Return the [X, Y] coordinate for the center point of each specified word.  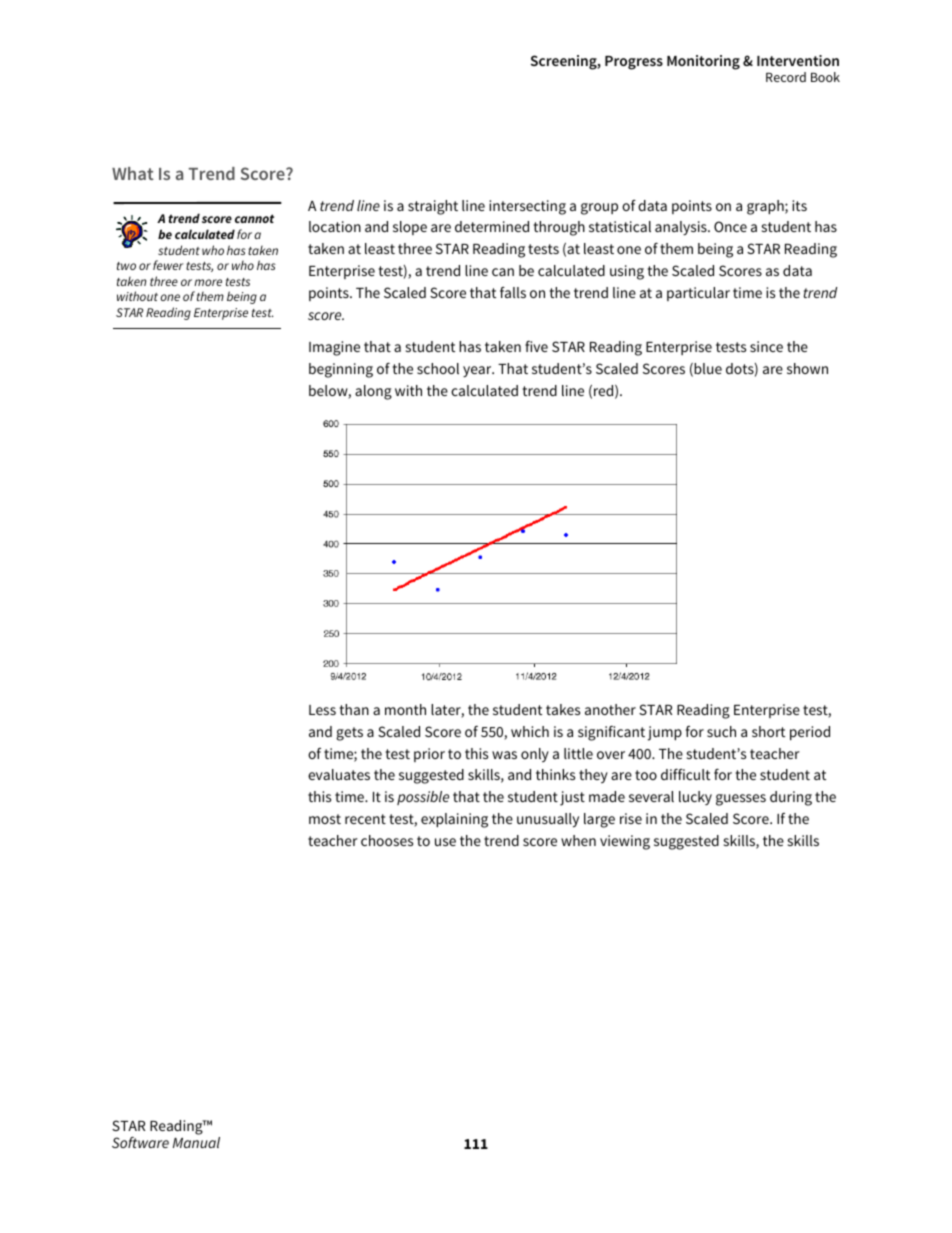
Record [786, 77]
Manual [196, 1142]
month [405, 709]
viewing [625, 842]
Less [322, 710]
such [721, 731]
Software [140, 1142]
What [133, 173]
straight [433, 207]
